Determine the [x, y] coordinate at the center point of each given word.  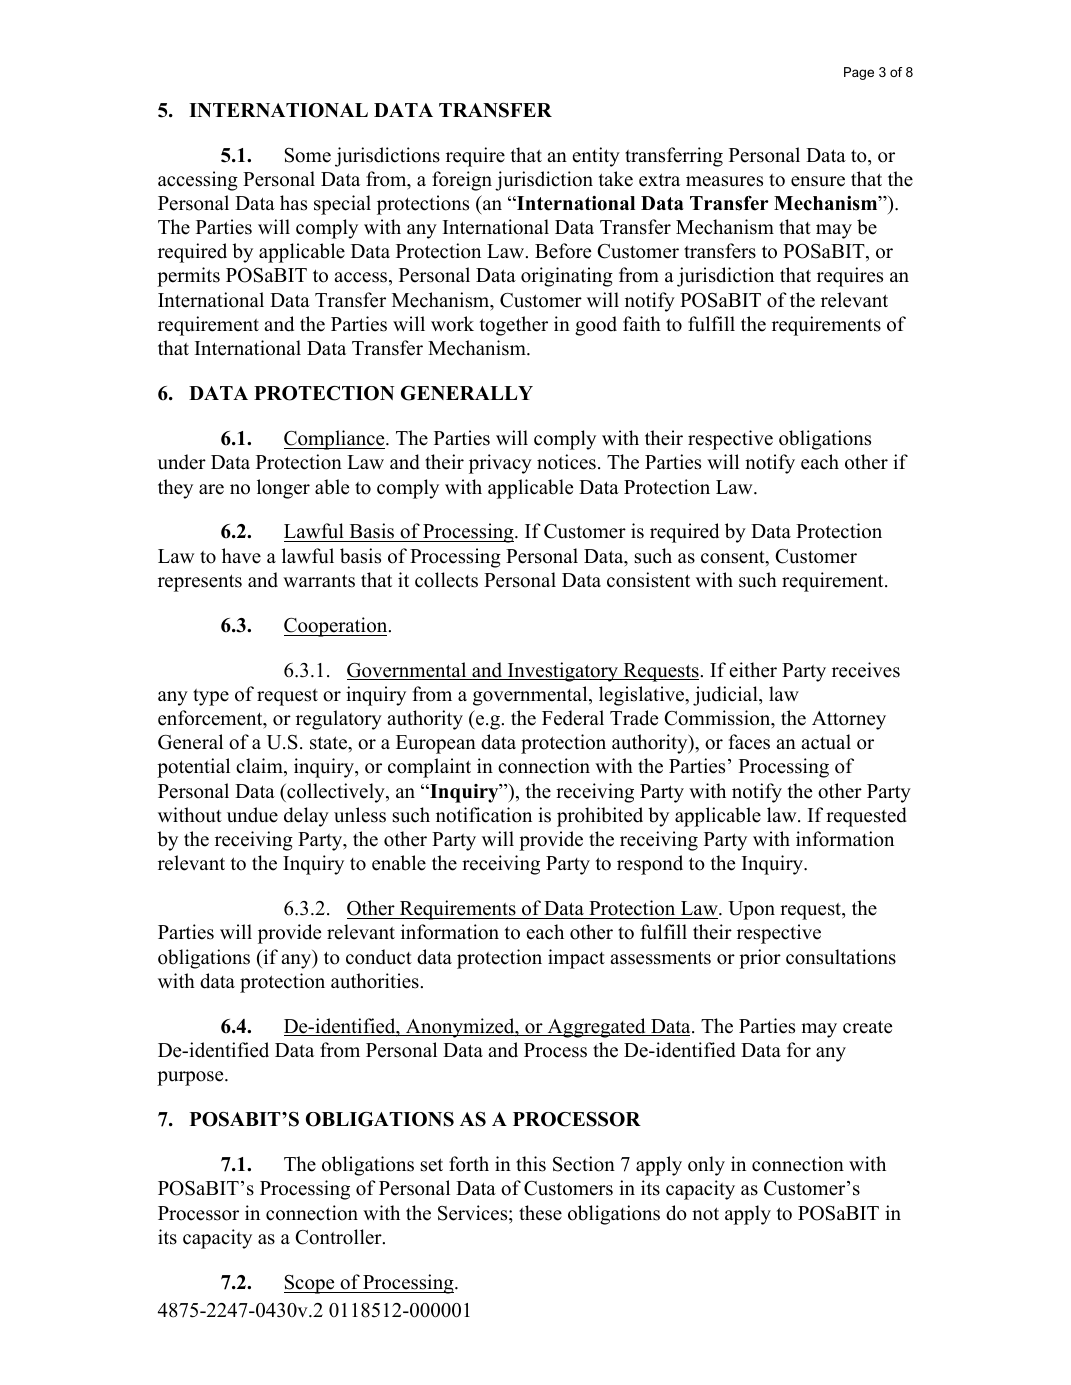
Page [859, 73]
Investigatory [563, 672]
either [753, 670]
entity [596, 157]
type [211, 697]
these [540, 1213]
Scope [310, 1284]
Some [308, 155]
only [706, 1166]
